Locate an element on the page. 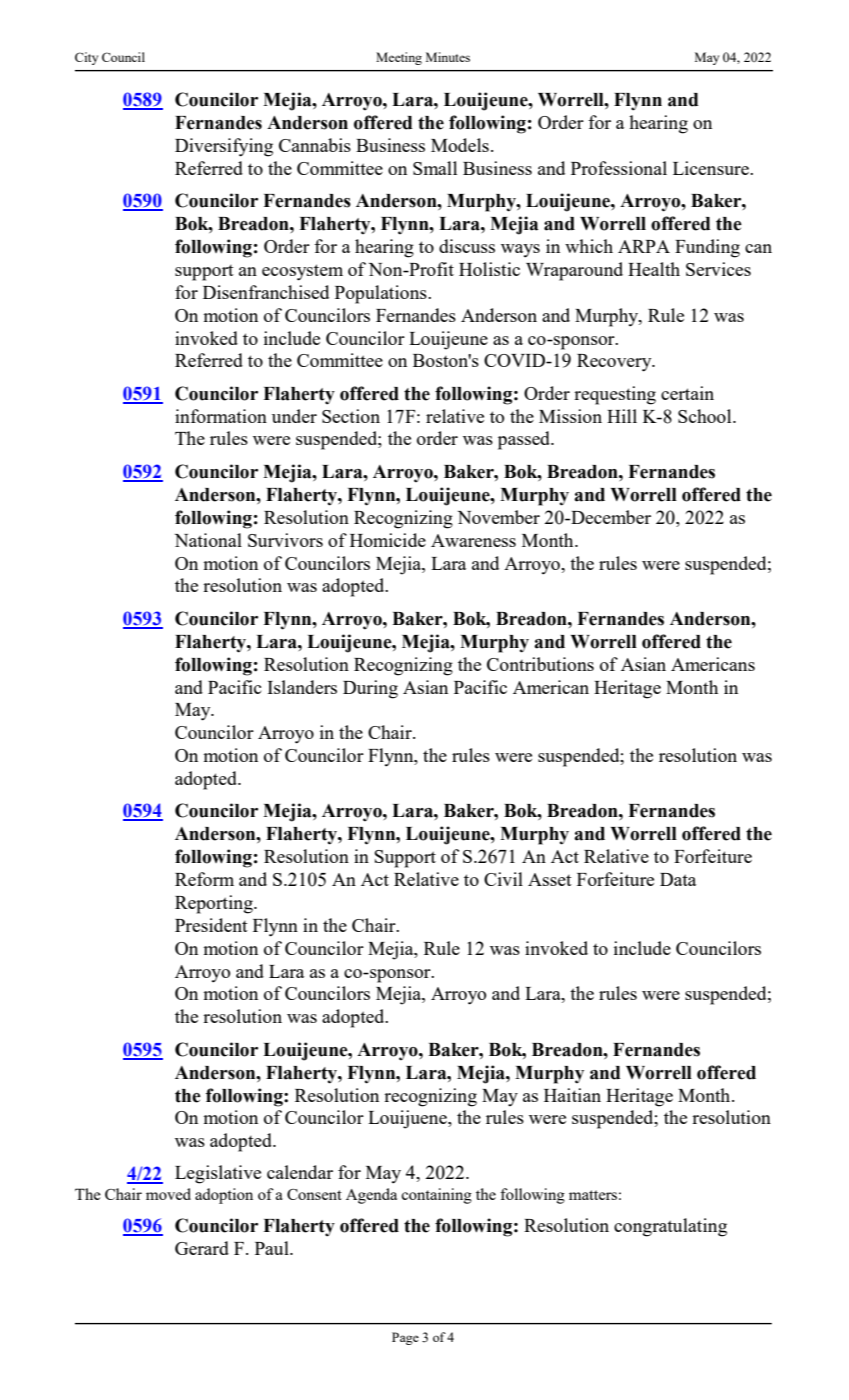 This document has width=849, height=1400. Diversifying is located at coordinates (224, 147).
